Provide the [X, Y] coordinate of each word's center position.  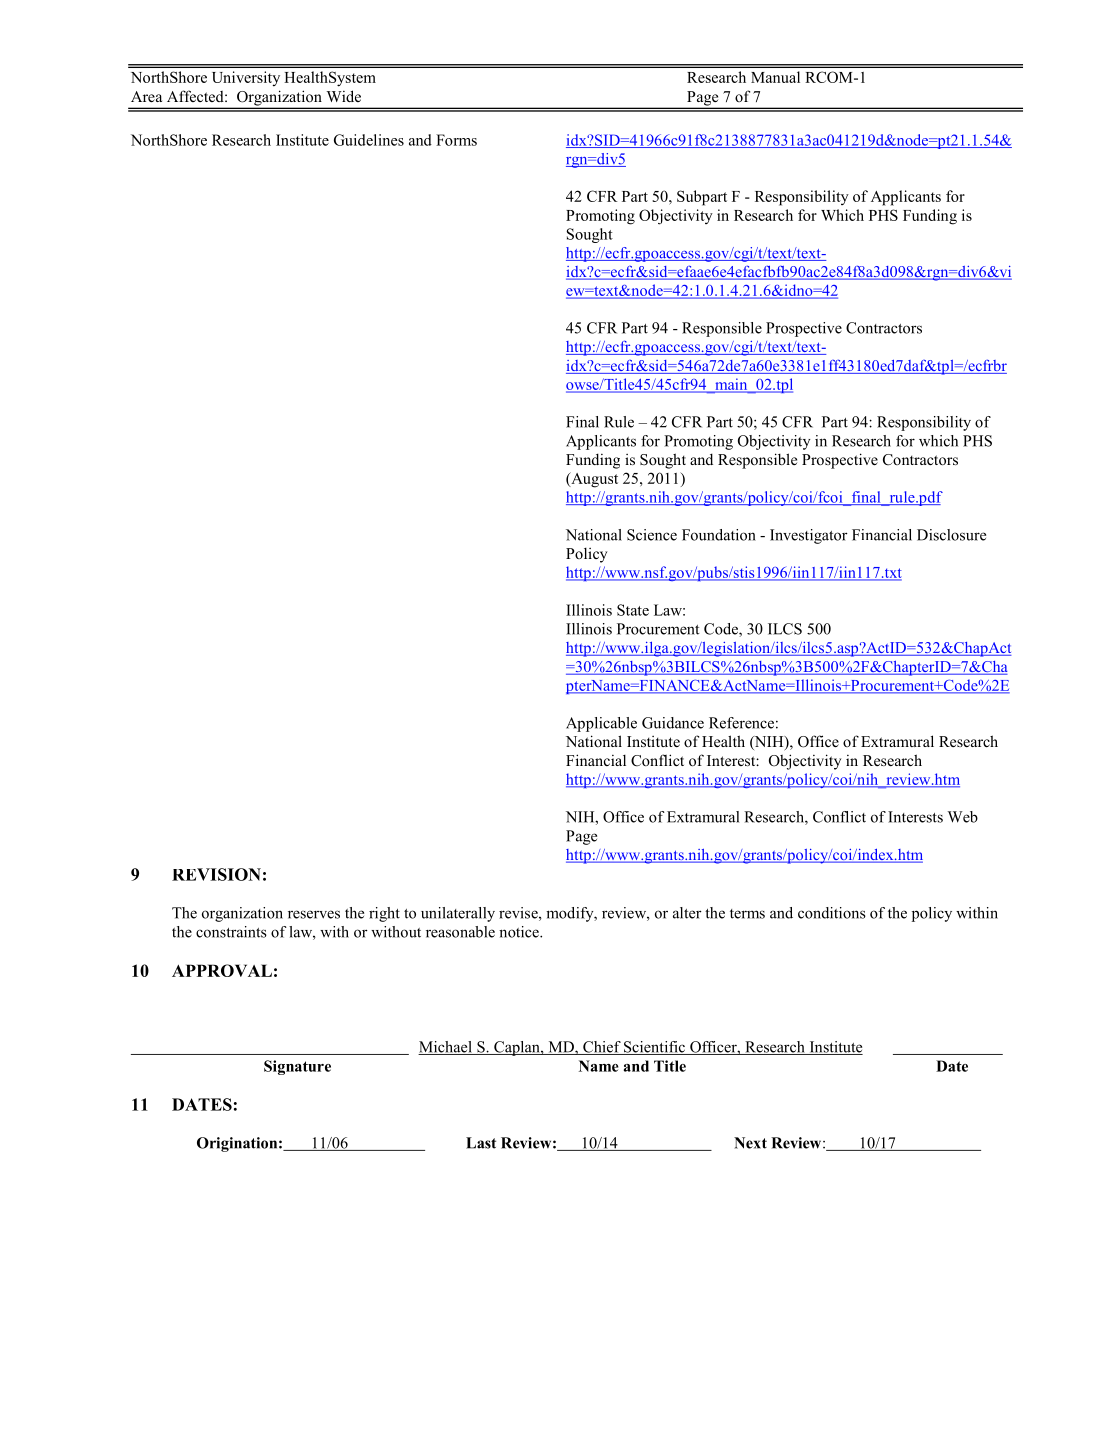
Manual [775, 77]
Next [750, 1143]
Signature [297, 1067]
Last [481, 1143]
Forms [456, 140]
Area [146, 96]
